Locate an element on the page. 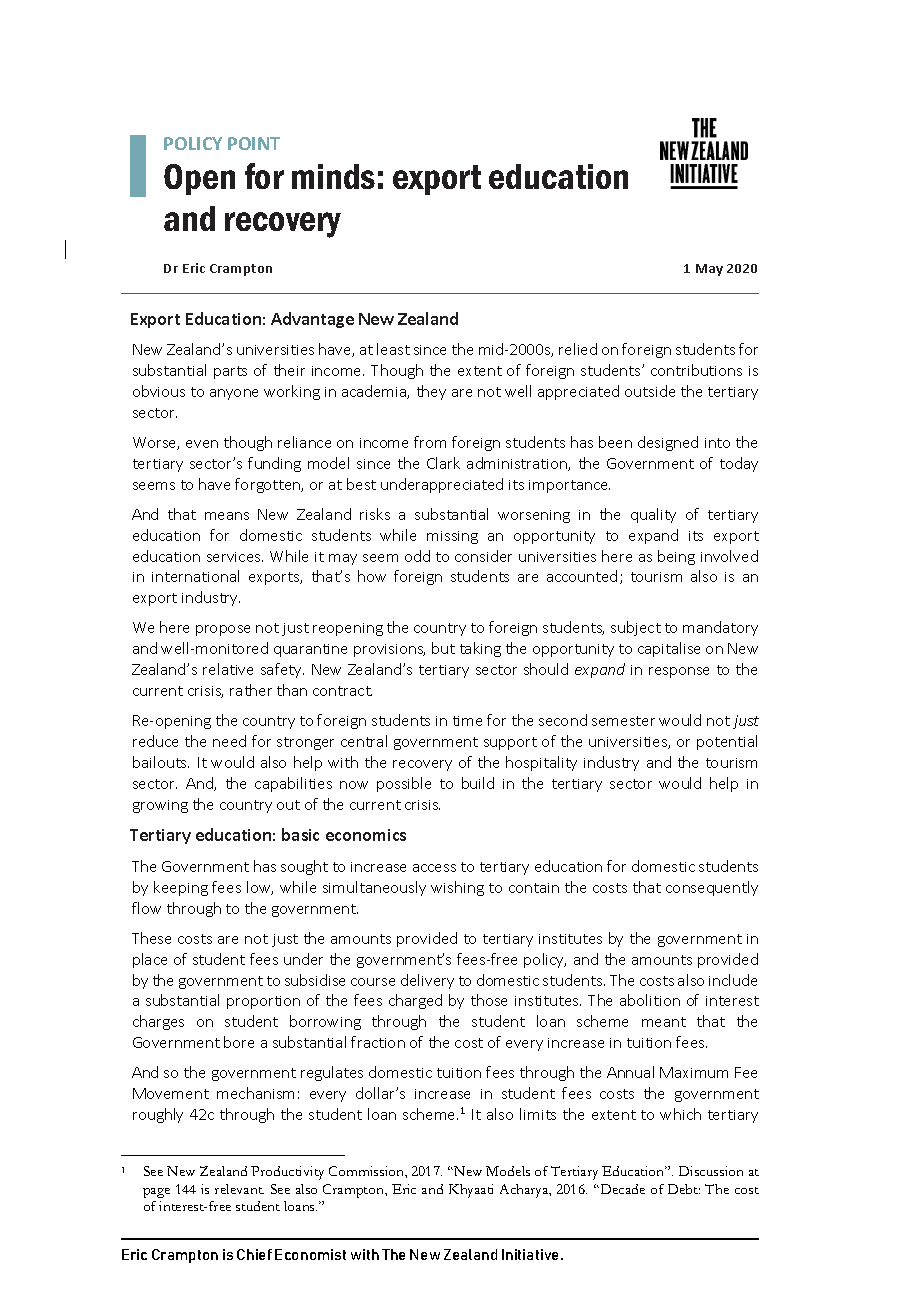 This page has height=1308, width=924. relative is located at coordinates (228, 669).
